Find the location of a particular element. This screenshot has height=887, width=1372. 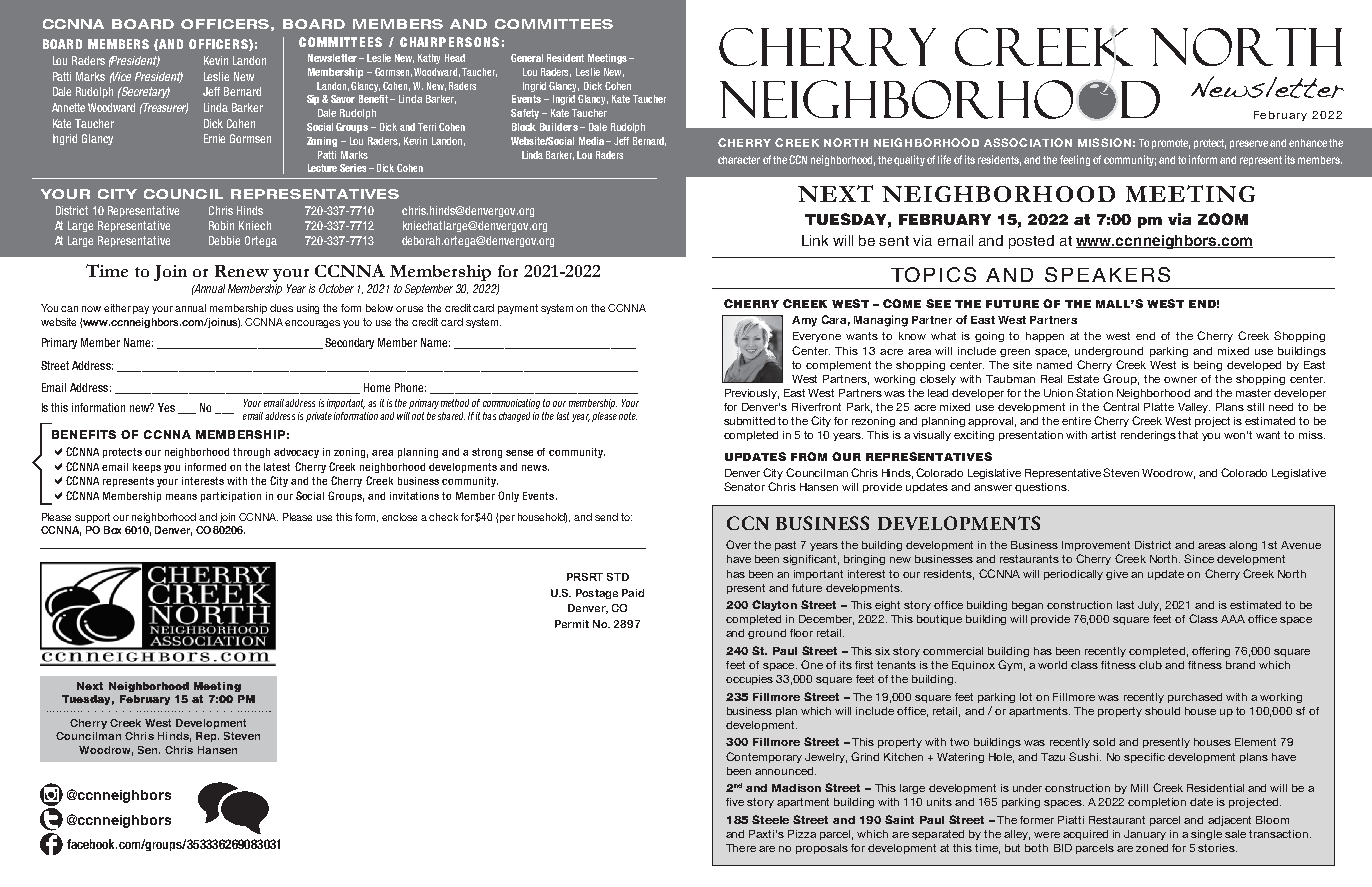

SPEAKERS is located at coordinates (1107, 274).
